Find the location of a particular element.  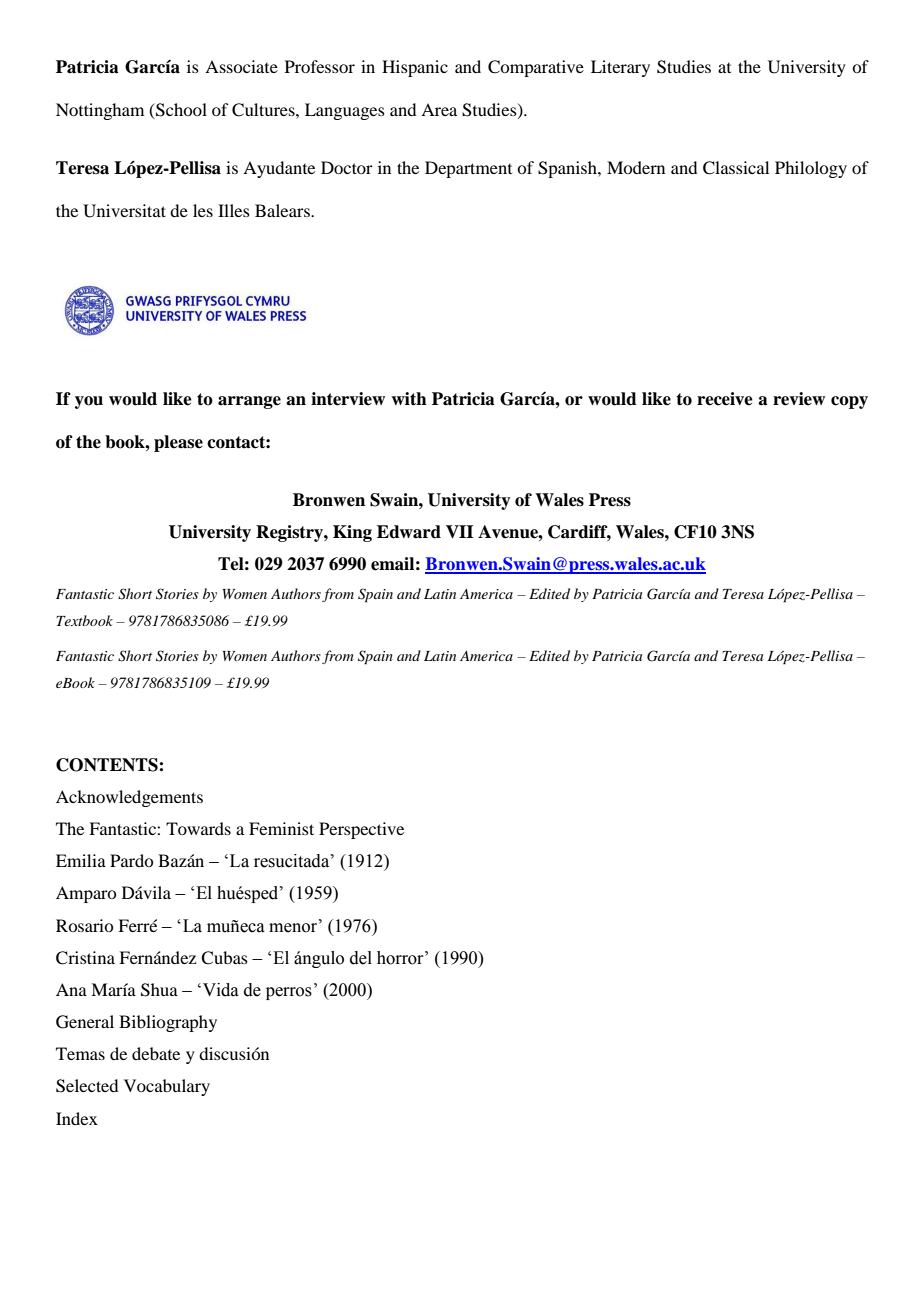

del is located at coordinates (361, 958).
